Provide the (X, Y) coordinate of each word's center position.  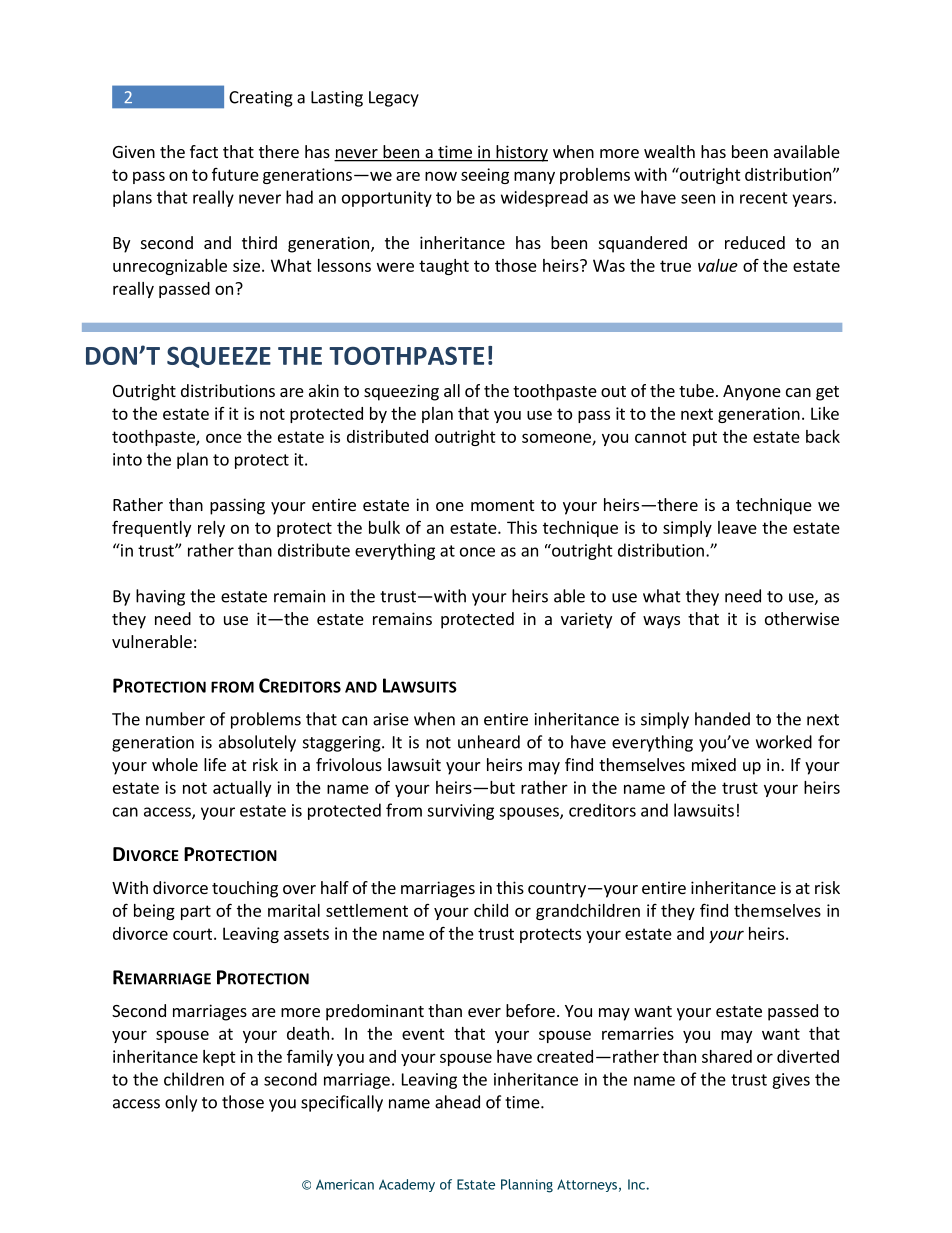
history (521, 153)
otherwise (802, 618)
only (181, 1103)
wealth (669, 151)
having (160, 597)
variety (586, 620)
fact (204, 151)
